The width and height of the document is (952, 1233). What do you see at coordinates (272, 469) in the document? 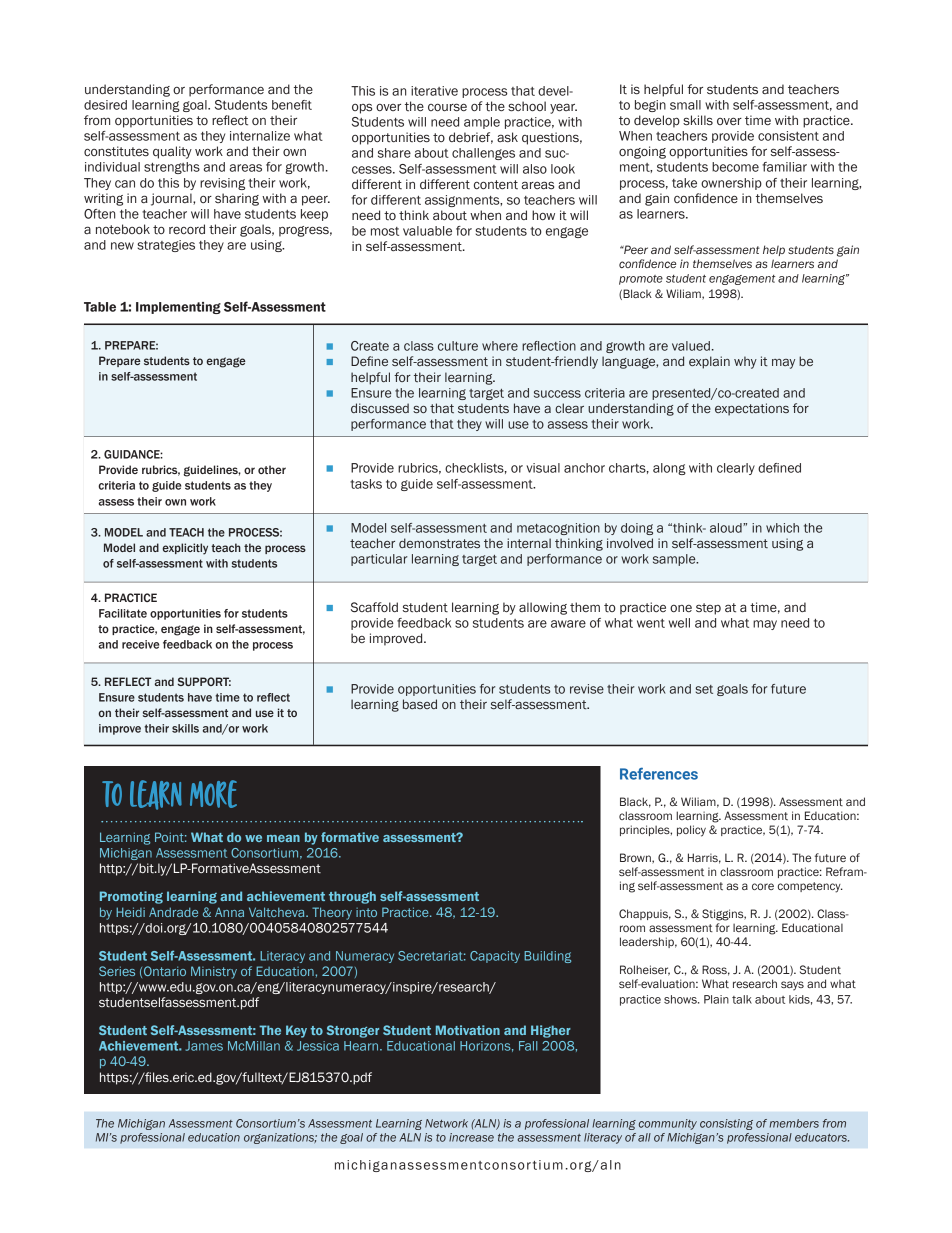
I see `other` at bounding box center [272, 469].
